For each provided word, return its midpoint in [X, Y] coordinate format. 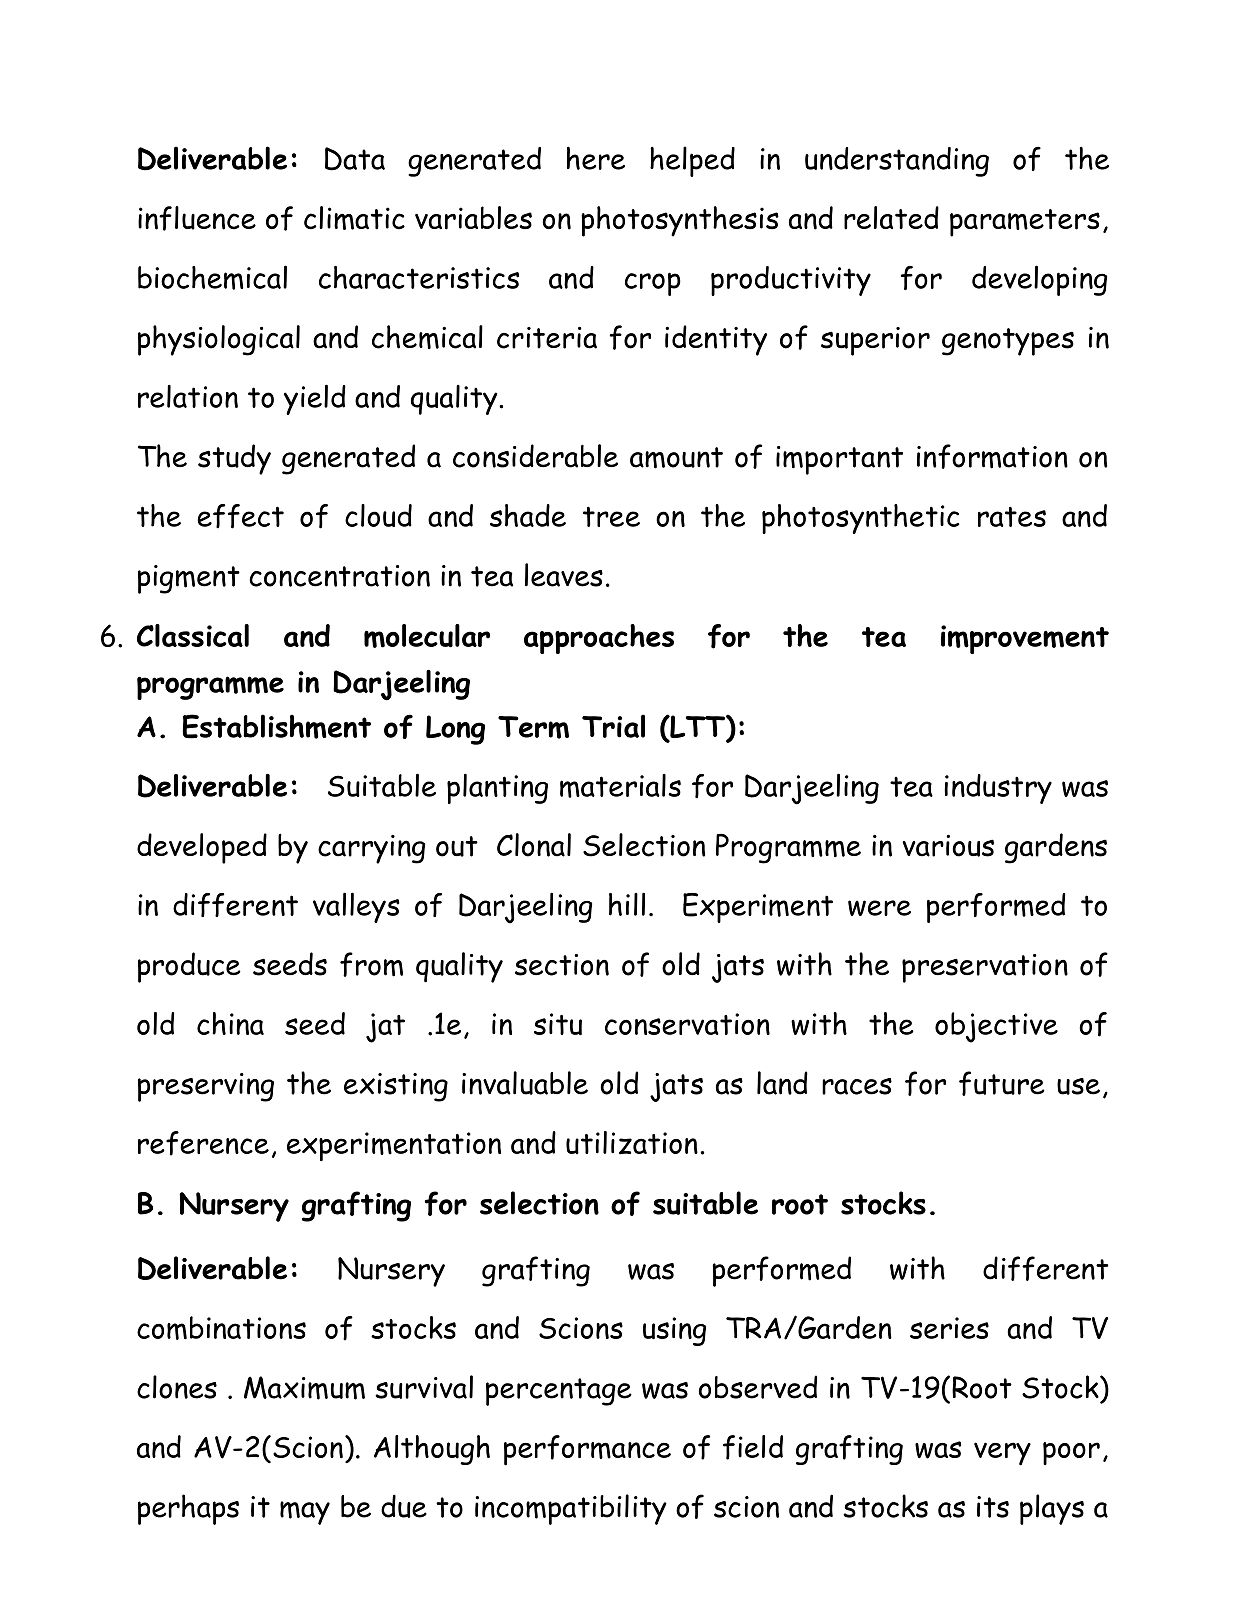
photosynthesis [680, 221]
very [1002, 1454]
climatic [354, 218]
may [305, 1513]
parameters [1025, 223]
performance [587, 1450]
